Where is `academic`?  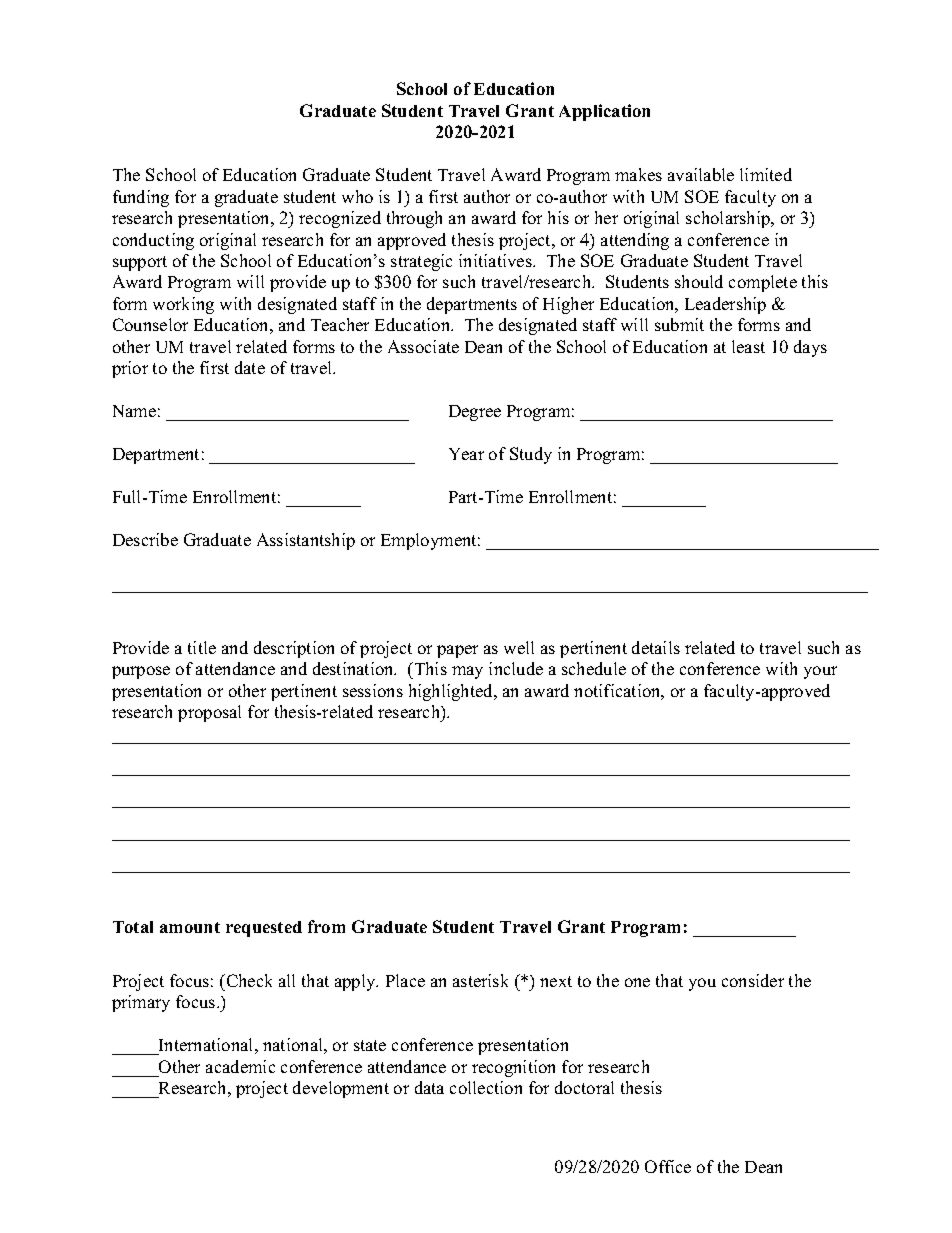
academic is located at coordinates (240, 1066).
